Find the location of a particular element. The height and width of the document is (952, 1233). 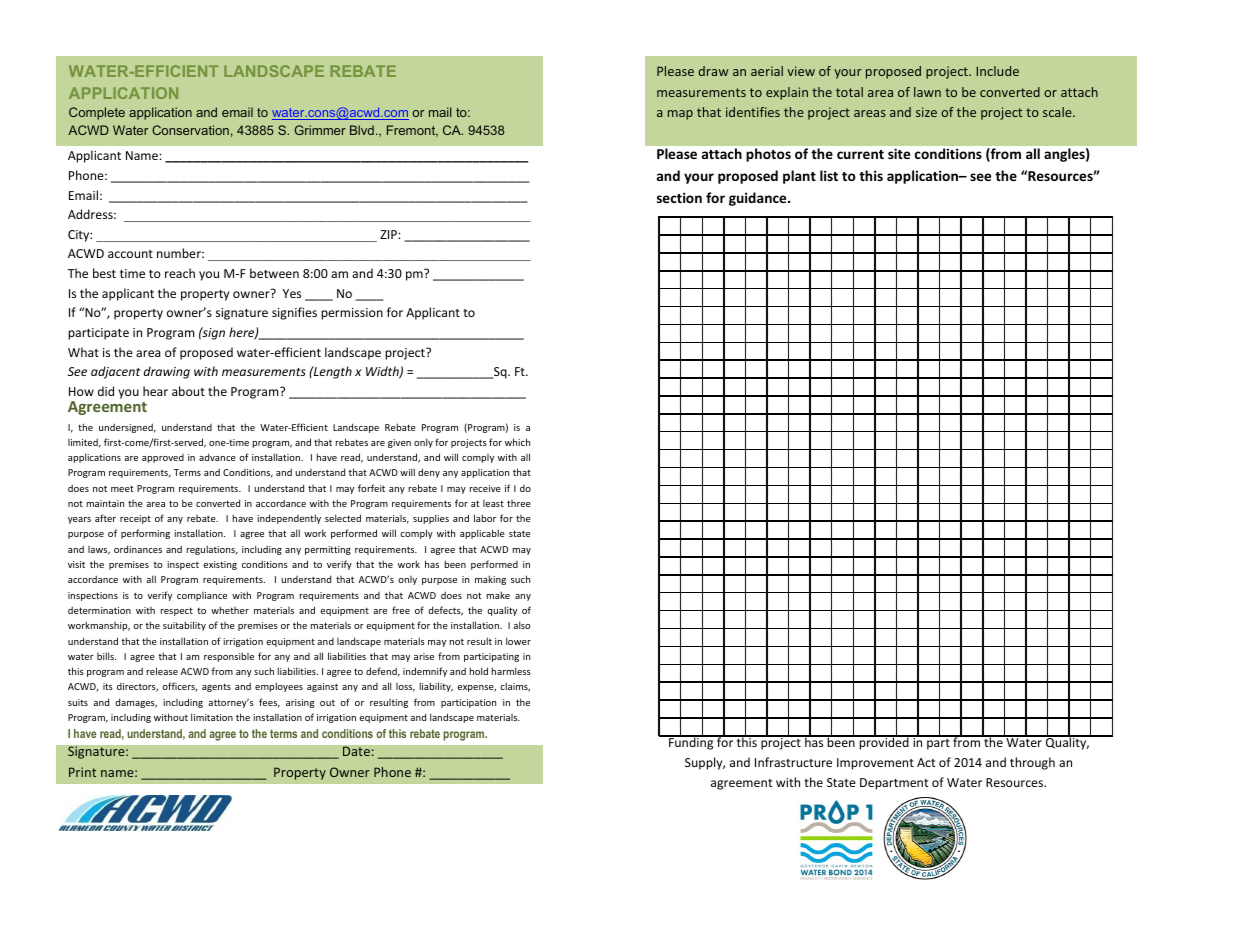

Date is located at coordinates (357, 751).
